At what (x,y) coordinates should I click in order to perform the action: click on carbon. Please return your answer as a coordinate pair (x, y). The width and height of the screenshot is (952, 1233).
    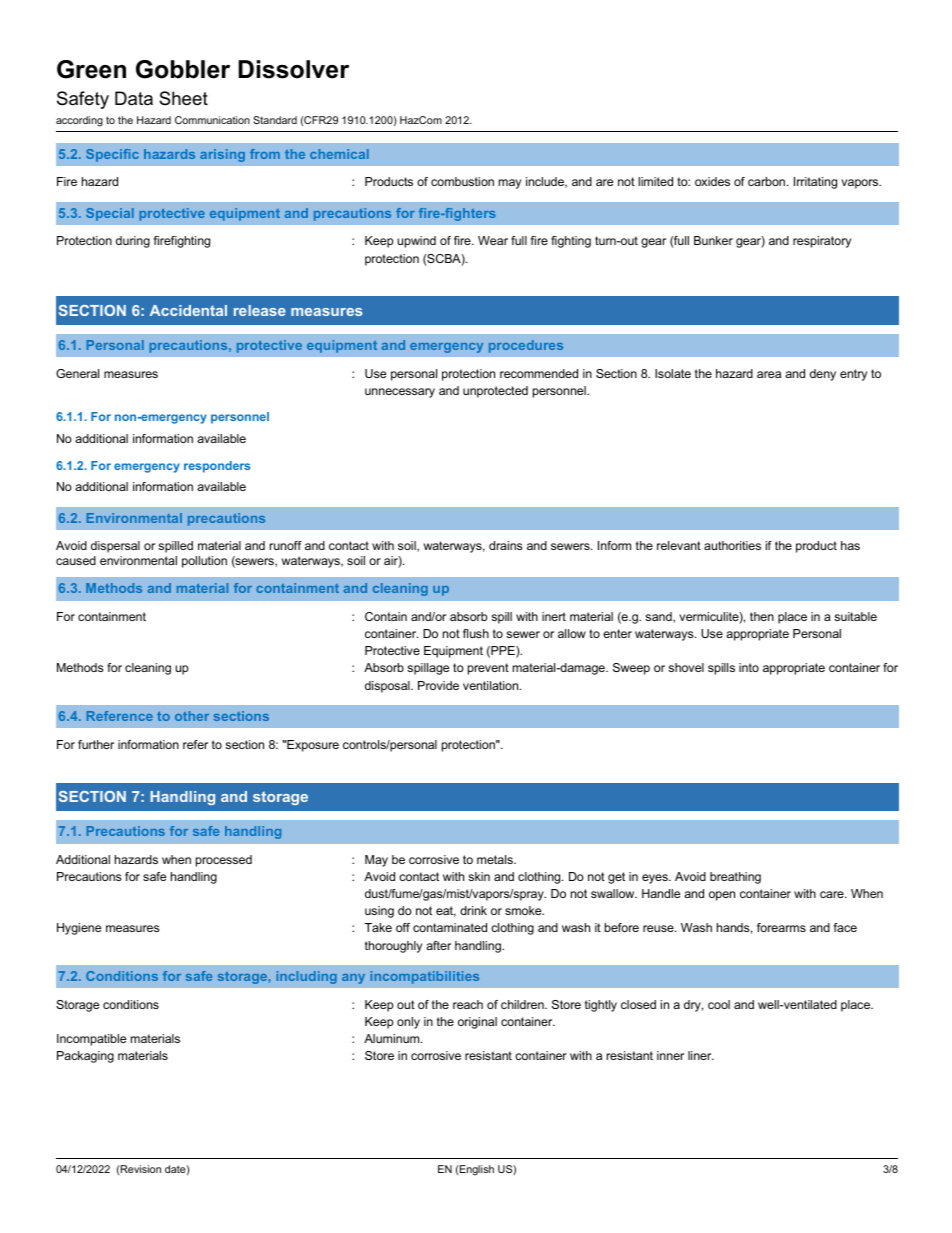
    Looking at the image, I should click on (768, 181).
